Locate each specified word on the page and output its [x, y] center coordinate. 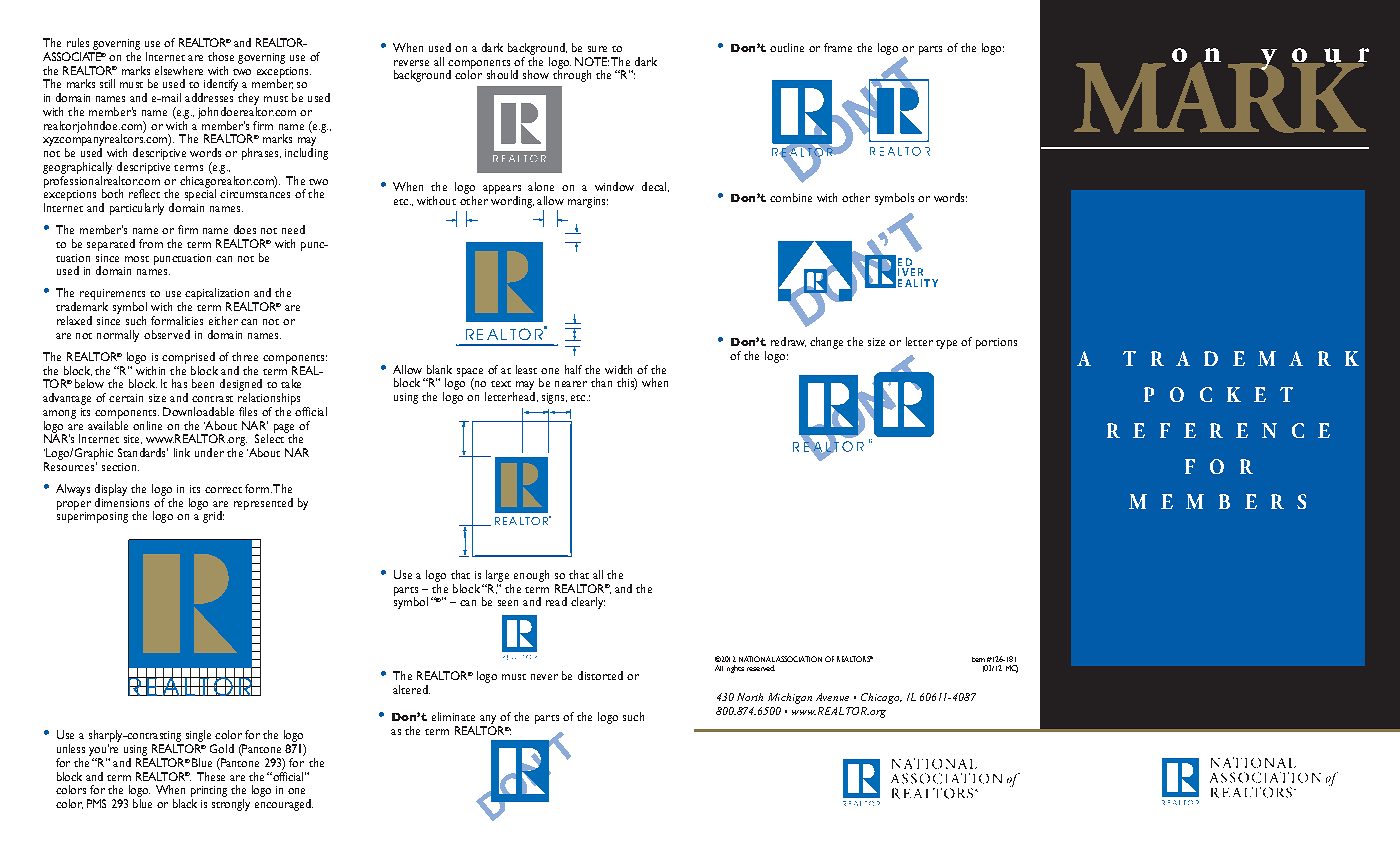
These [211, 776]
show [536, 74]
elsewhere [179, 70]
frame [838, 47]
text [501, 384]
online [147, 425]
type [946, 344]
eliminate [453, 716]
